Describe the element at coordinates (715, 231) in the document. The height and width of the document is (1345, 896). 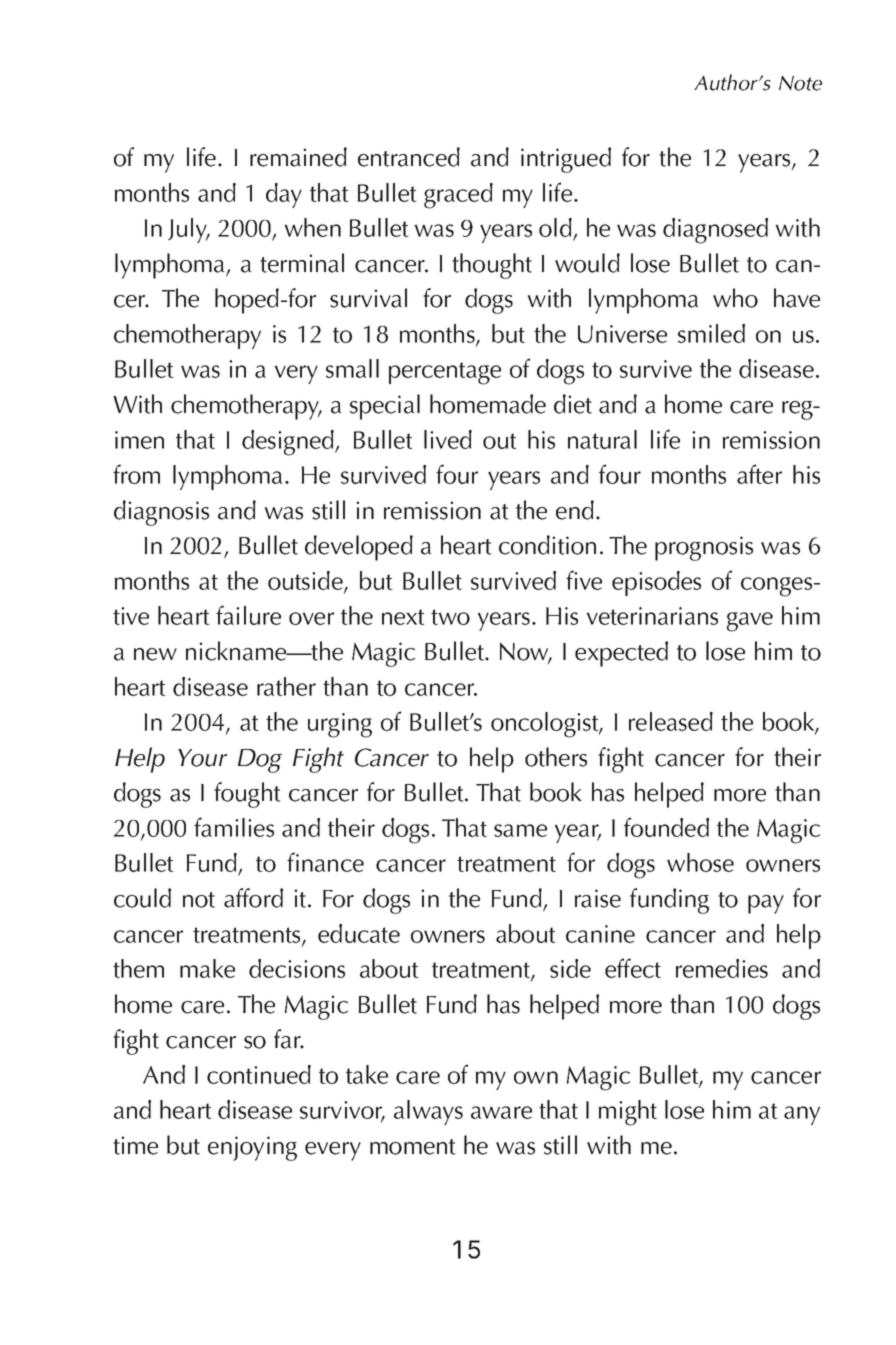
I see `diagnosed` at that location.
